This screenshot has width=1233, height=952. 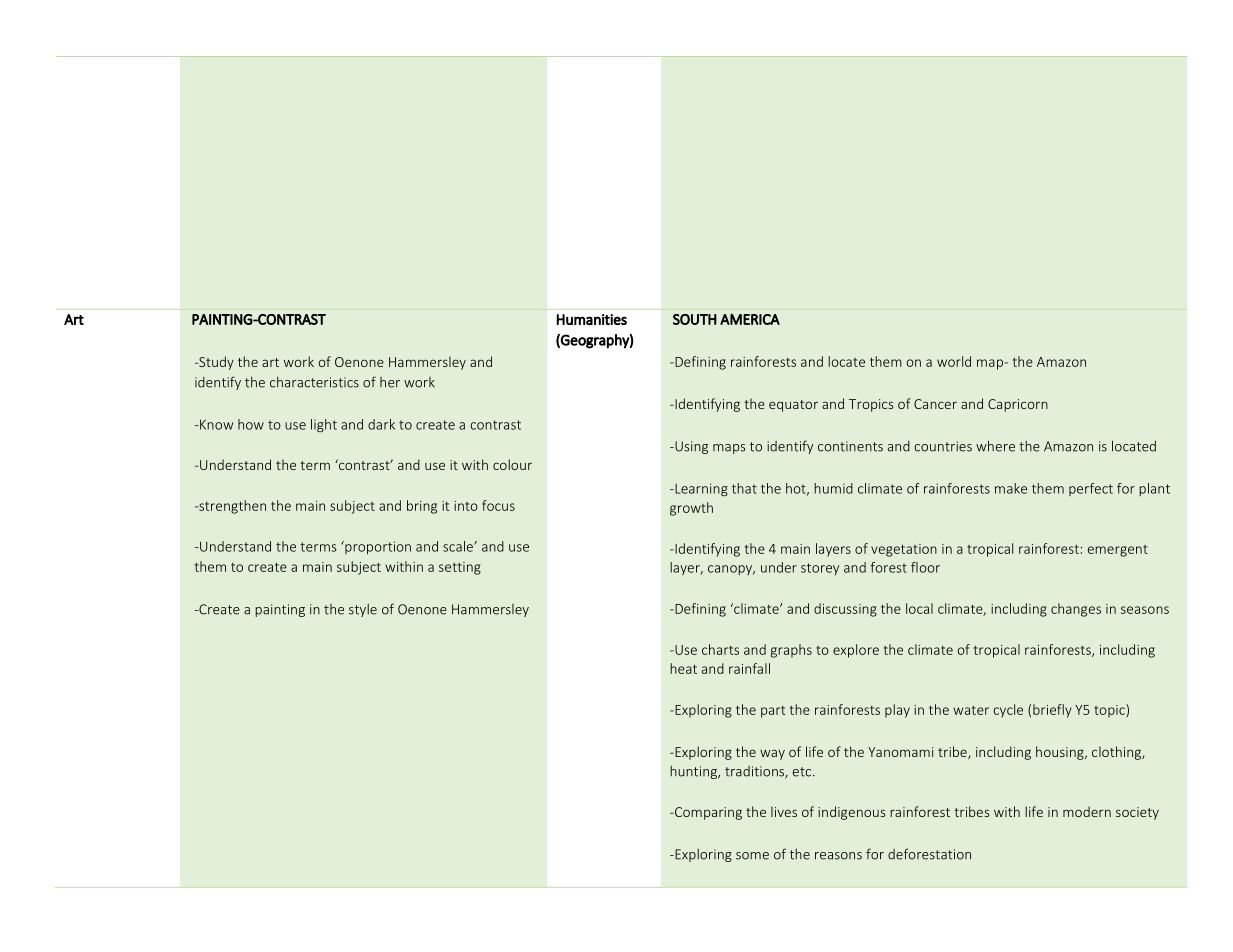 I want to click on Study, so click(x=215, y=363).
